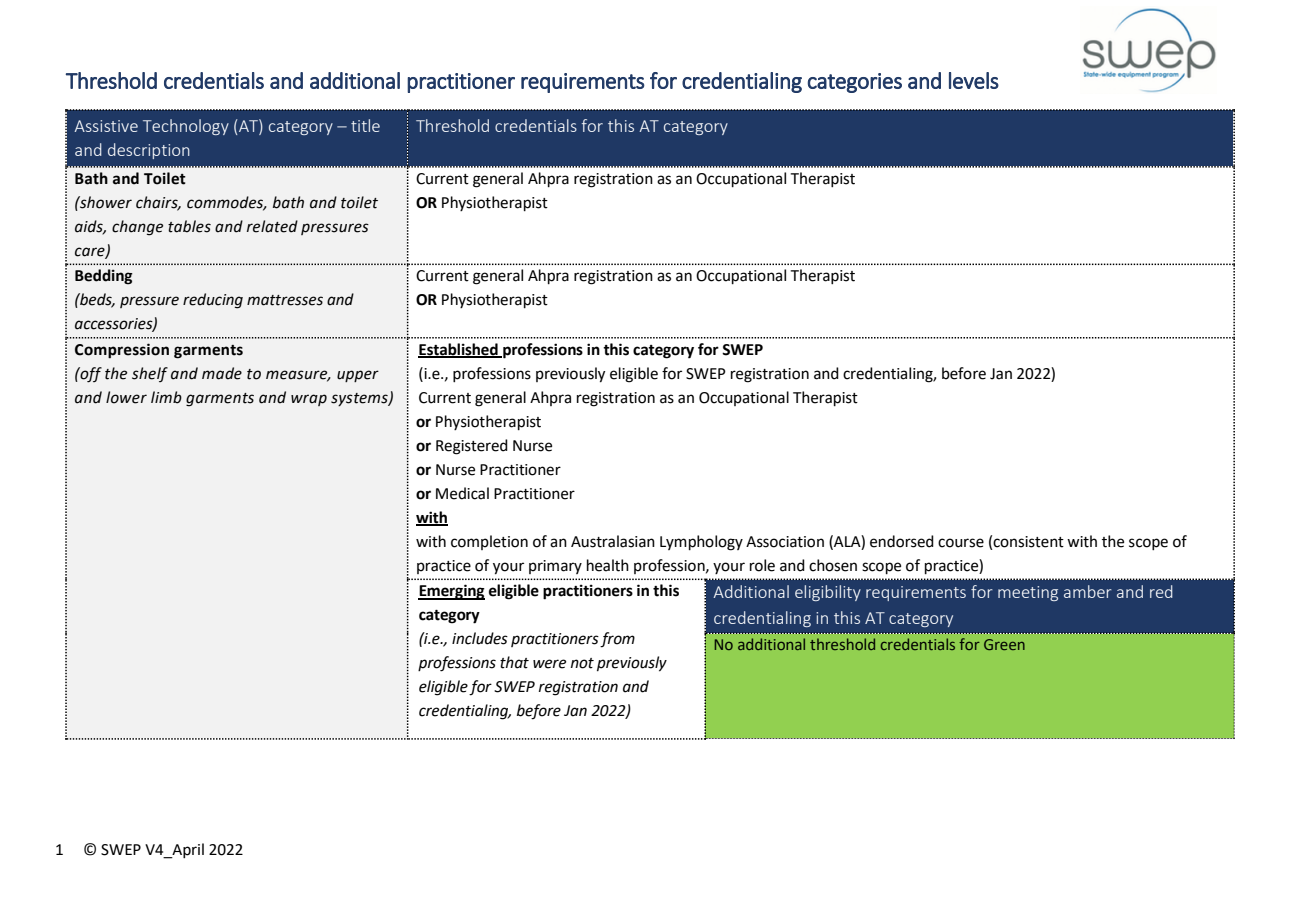 The width and height of the image is (1309, 924). What do you see at coordinates (166, 397) in the image?
I see `limb` at bounding box center [166, 397].
